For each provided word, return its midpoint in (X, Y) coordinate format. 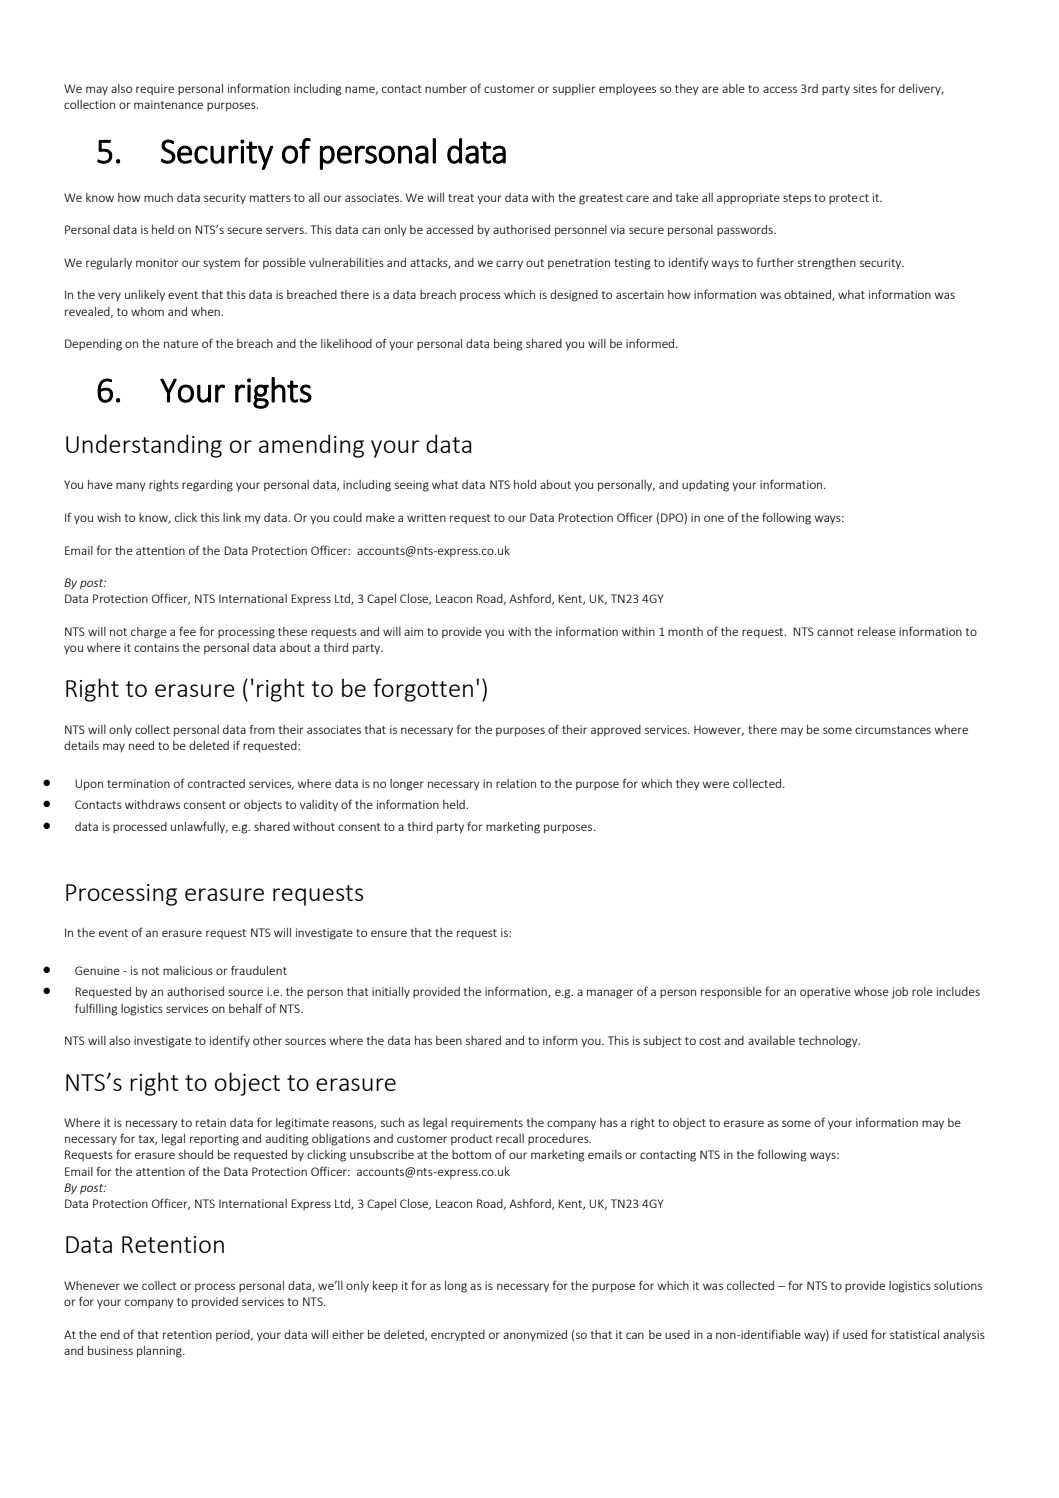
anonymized (535, 1335)
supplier (574, 89)
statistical (914, 1334)
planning (160, 1352)
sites (865, 88)
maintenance (168, 104)
